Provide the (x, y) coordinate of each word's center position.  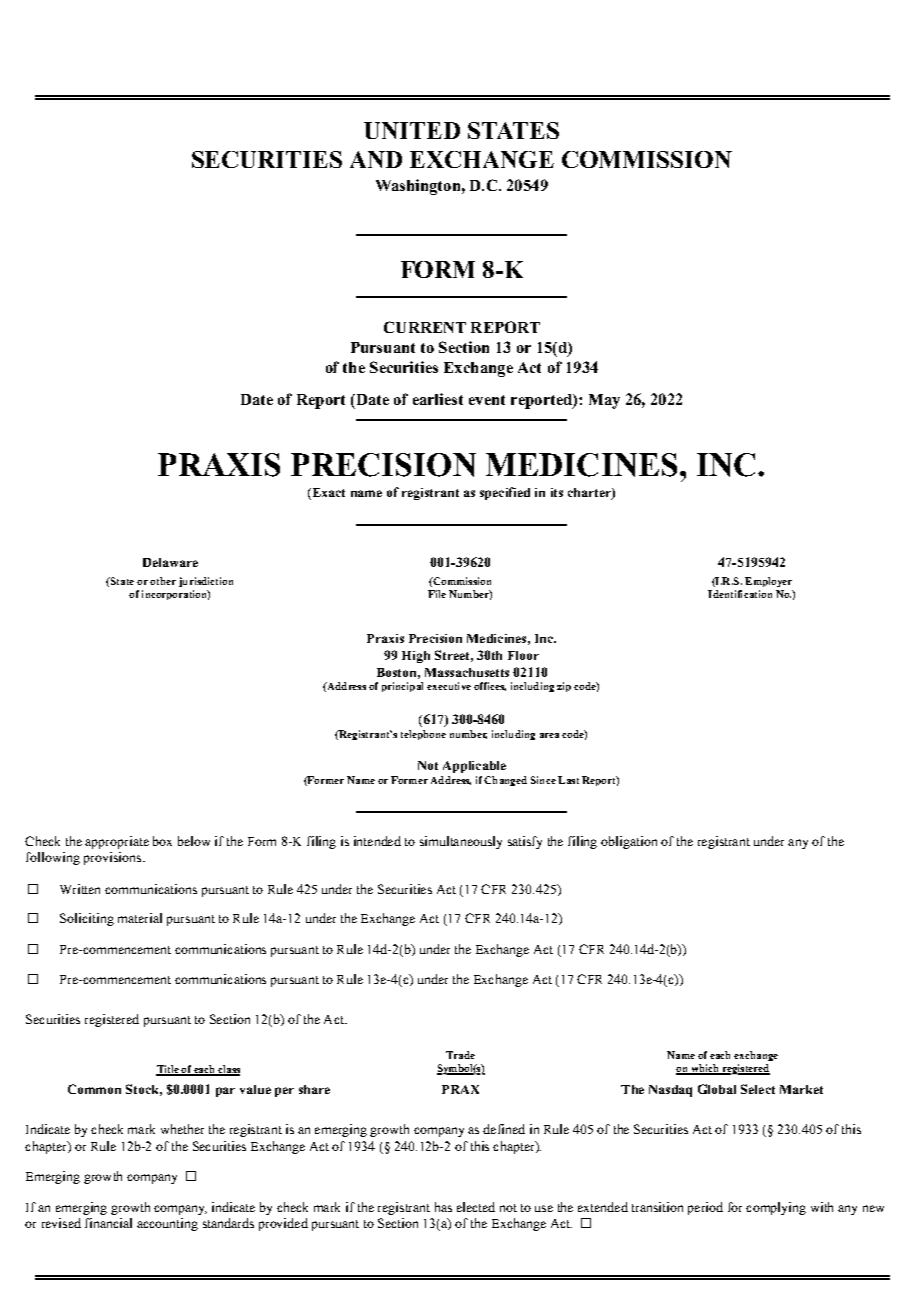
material (140, 918)
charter (590, 494)
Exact (327, 494)
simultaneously (461, 842)
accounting (167, 1224)
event (487, 400)
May (604, 401)
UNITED (412, 130)
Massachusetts (467, 672)
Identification (740, 594)
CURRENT (425, 327)
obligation (629, 842)
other (163, 581)
